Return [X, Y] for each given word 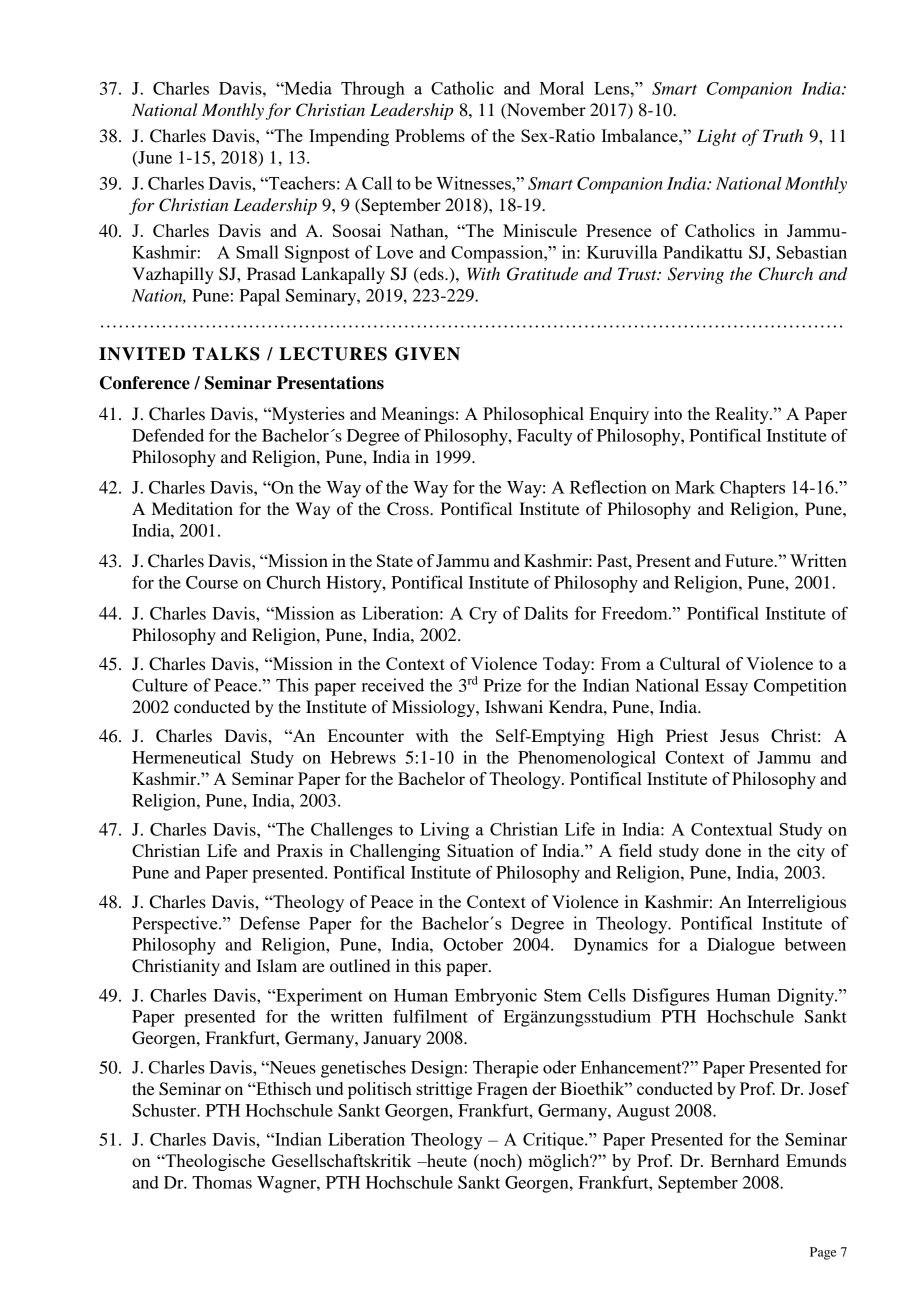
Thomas [222, 1182]
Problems [430, 135]
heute [446, 1160]
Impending [349, 137]
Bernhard [745, 1160]
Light [717, 137]
